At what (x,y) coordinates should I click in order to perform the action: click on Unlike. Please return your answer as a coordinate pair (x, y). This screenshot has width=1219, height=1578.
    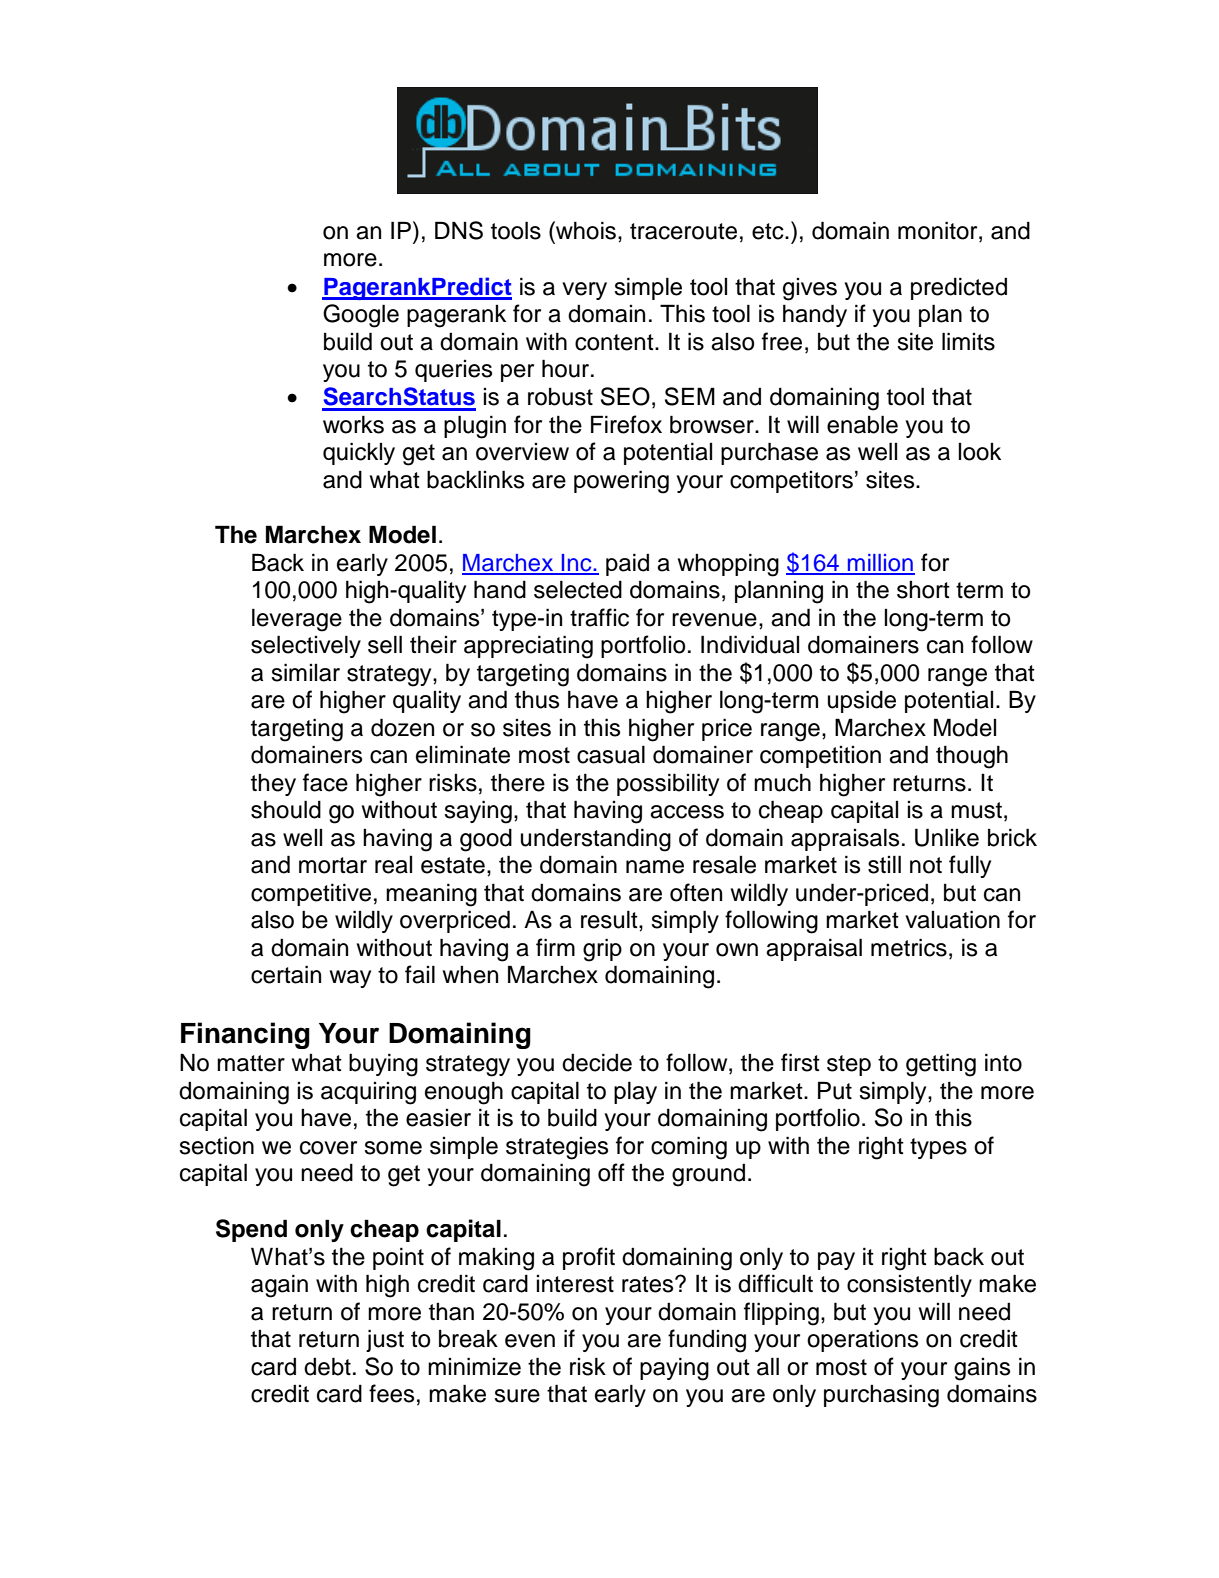
    Looking at the image, I should click on (947, 837).
